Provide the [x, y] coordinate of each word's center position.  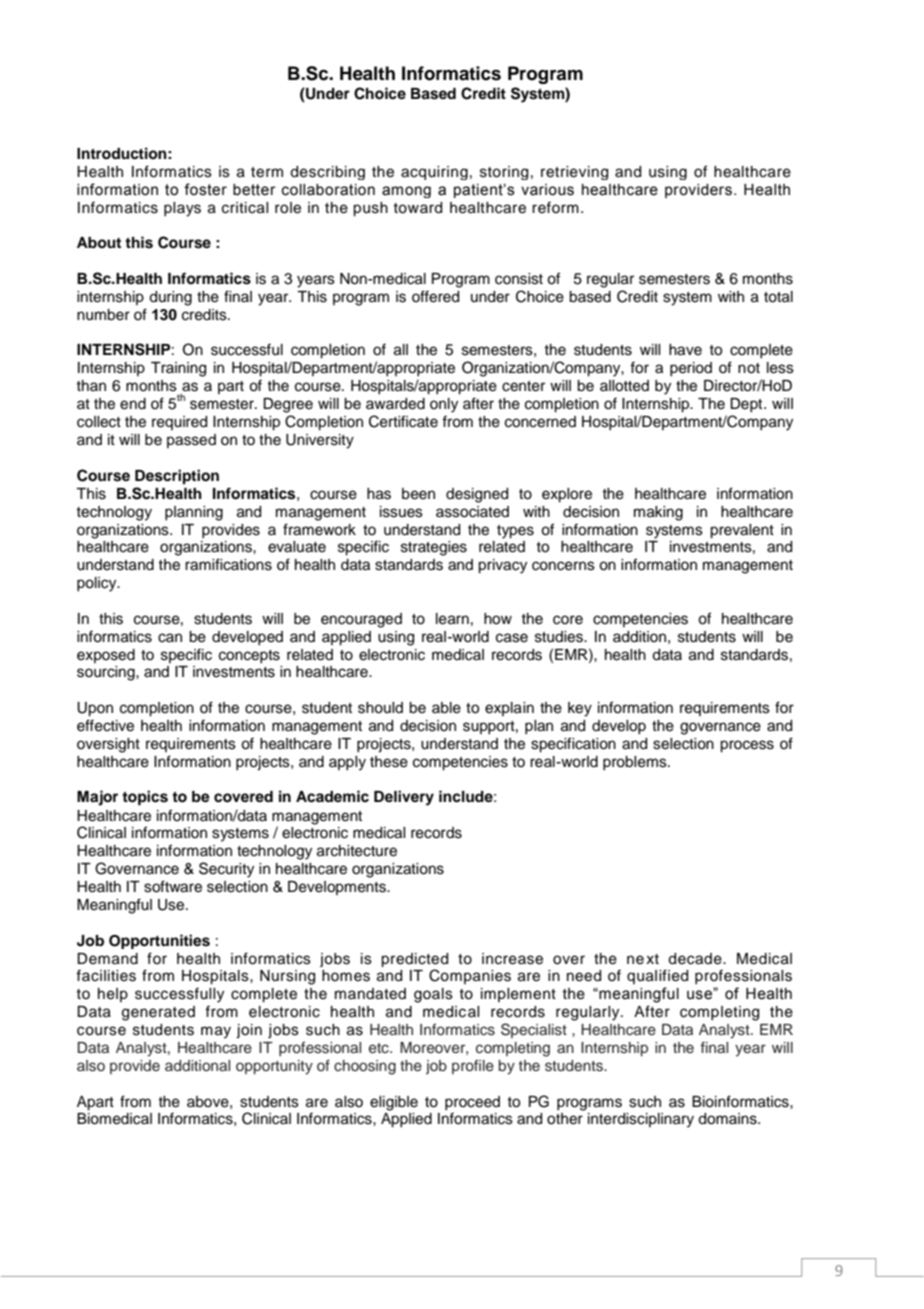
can [170, 638]
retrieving [574, 173]
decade [696, 959]
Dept [747, 405]
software [173, 886]
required [179, 423]
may [216, 1032]
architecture [357, 851]
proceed [472, 1103]
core [568, 620]
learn [452, 619]
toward [417, 208]
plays [182, 209]
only [444, 405]
